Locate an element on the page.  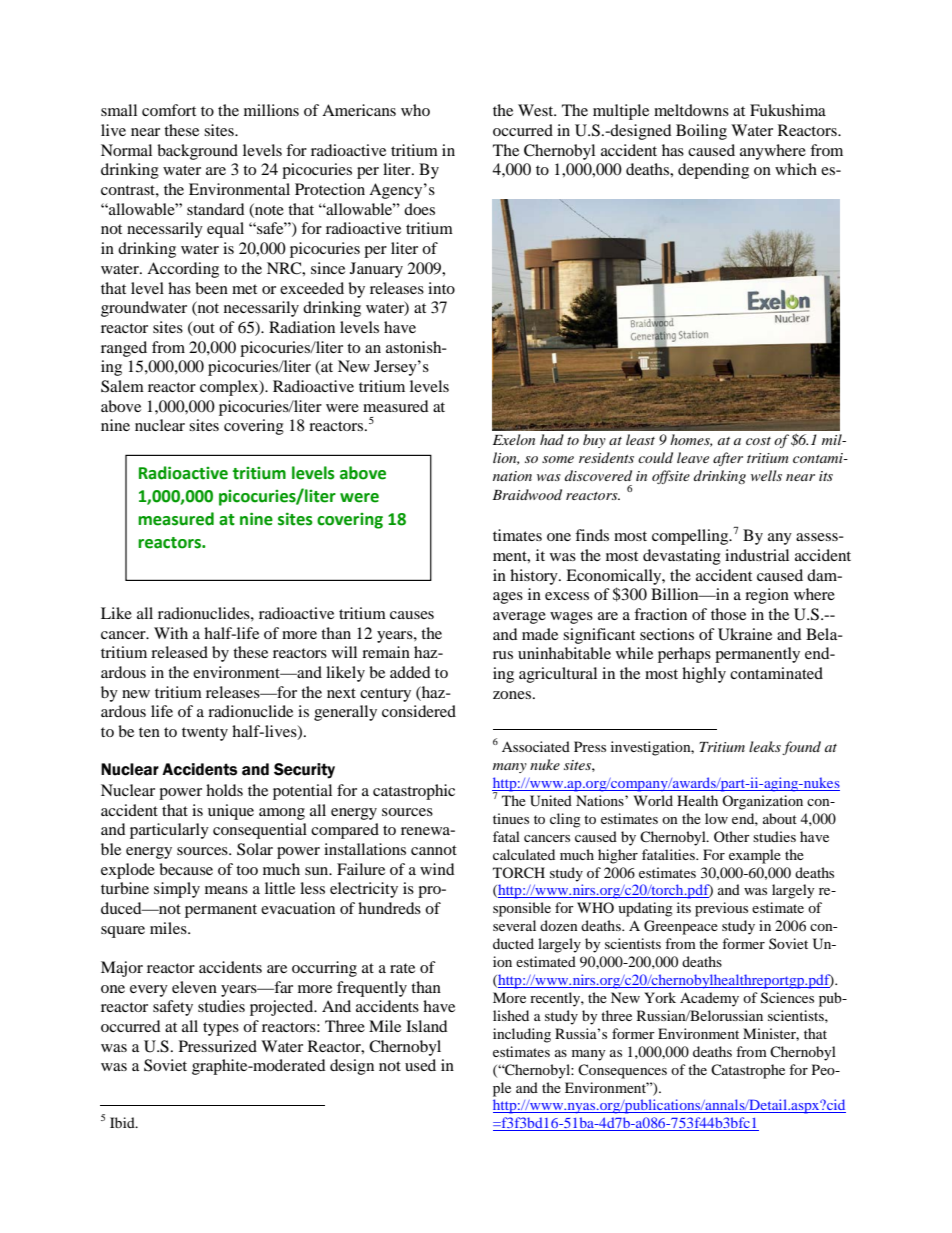
Salem is located at coordinates (122, 386).
